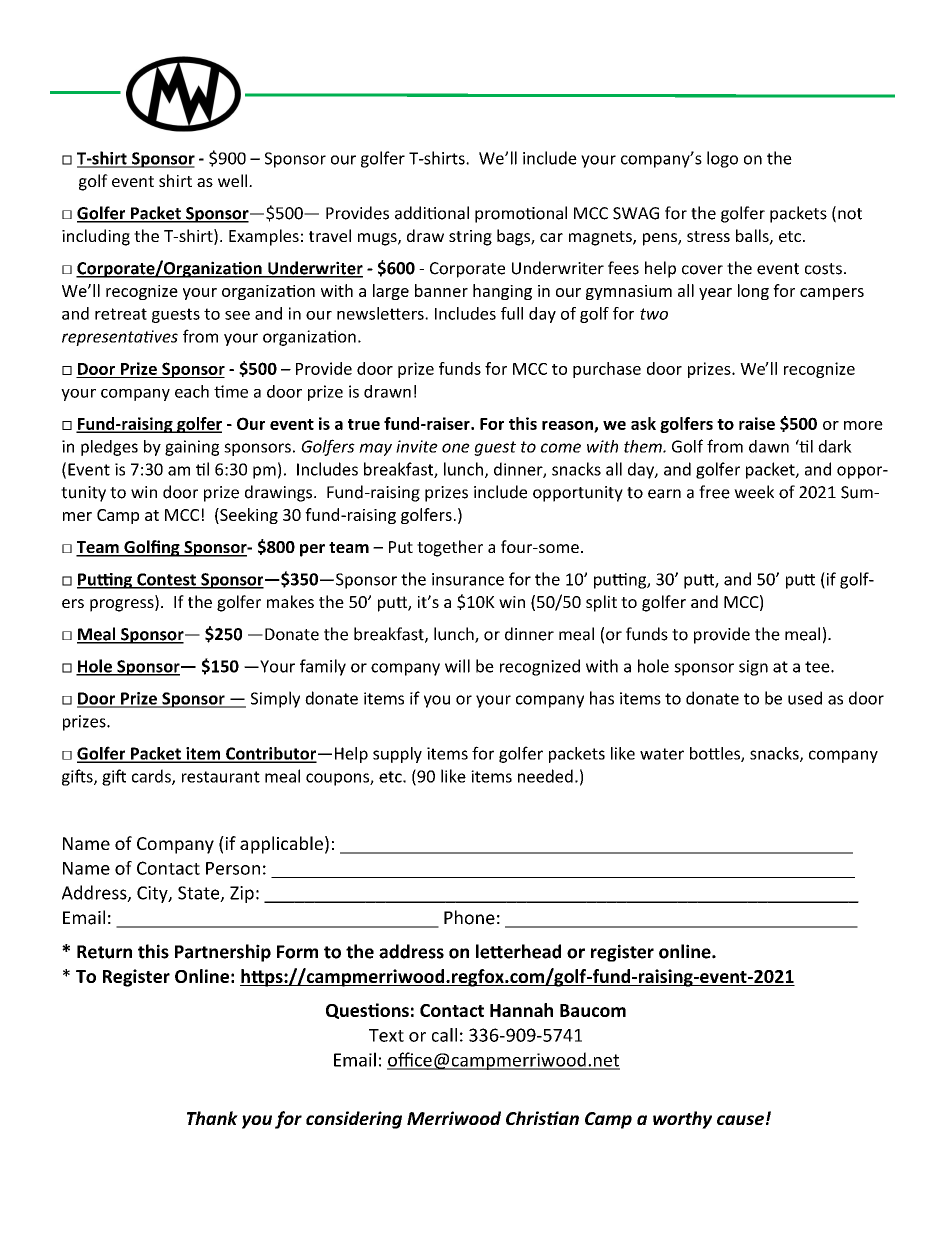 This screenshot has height=1233, width=952. What do you see at coordinates (234, 180) in the screenshot?
I see `well` at bounding box center [234, 180].
